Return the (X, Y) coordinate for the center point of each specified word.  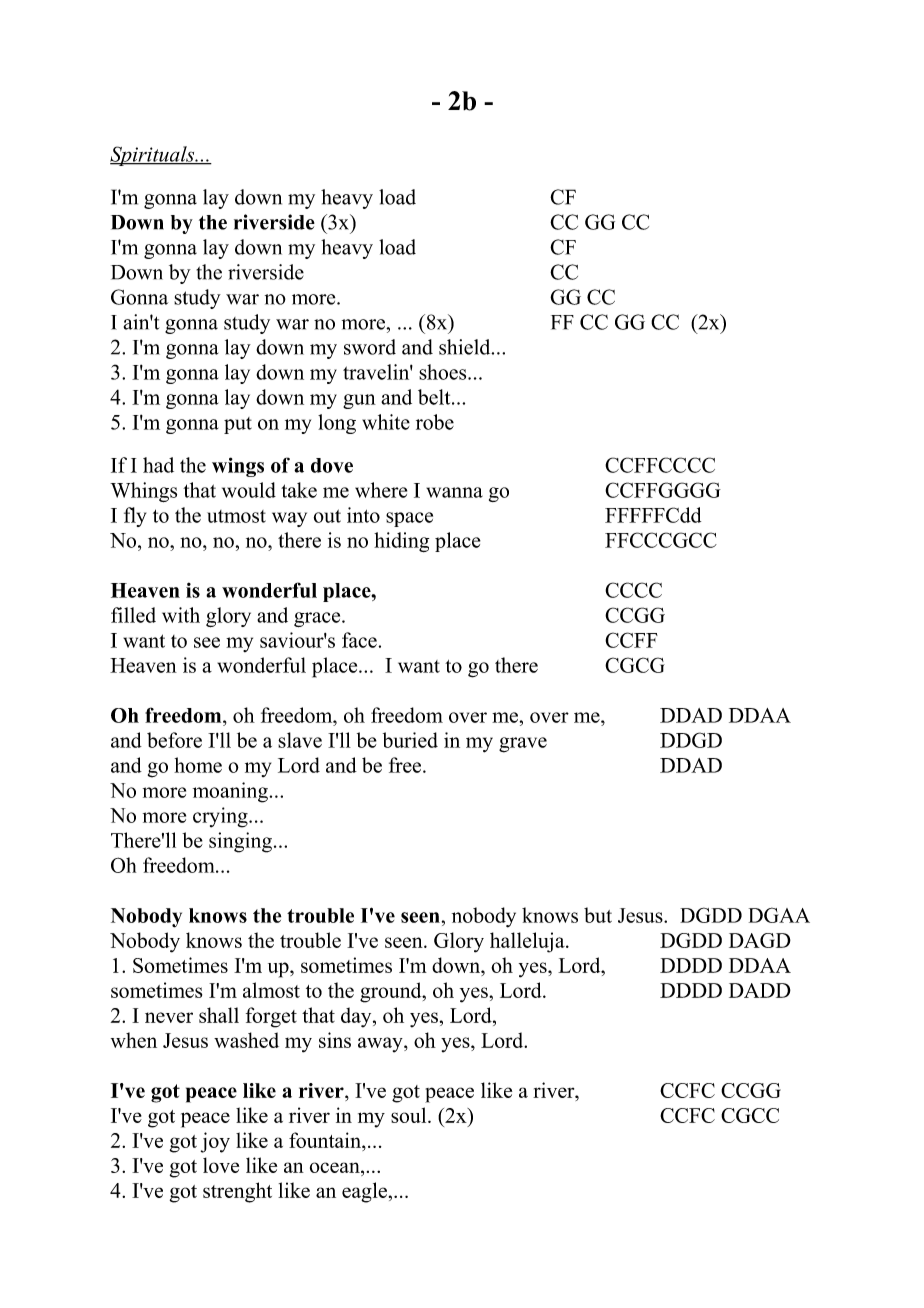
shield (466, 347)
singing (240, 842)
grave (523, 745)
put (238, 425)
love (221, 1165)
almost (271, 990)
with (181, 615)
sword (370, 347)
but (598, 915)
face (359, 640)
